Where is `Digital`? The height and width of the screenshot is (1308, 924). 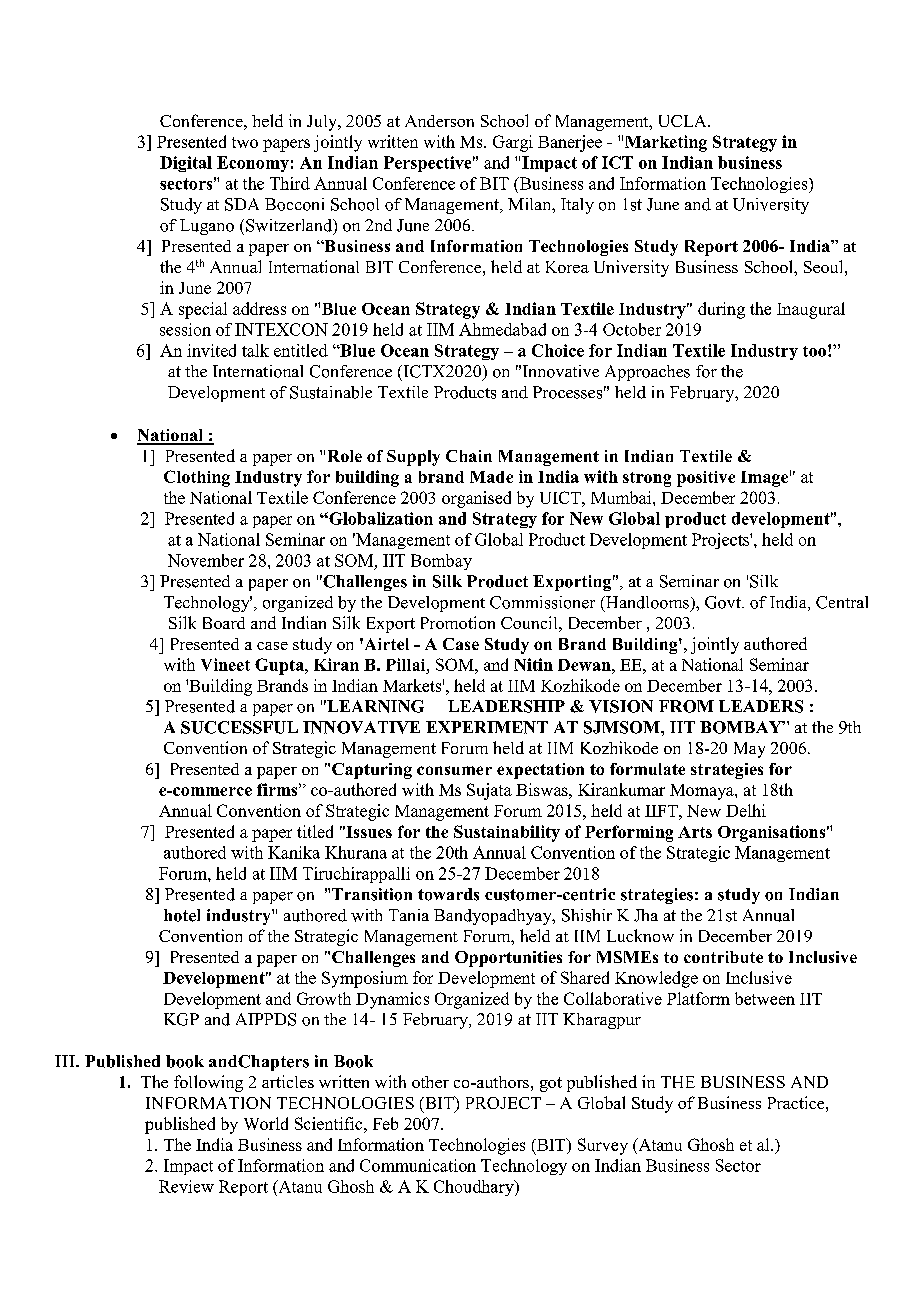
Digital is located at coordinates (186, 164).
